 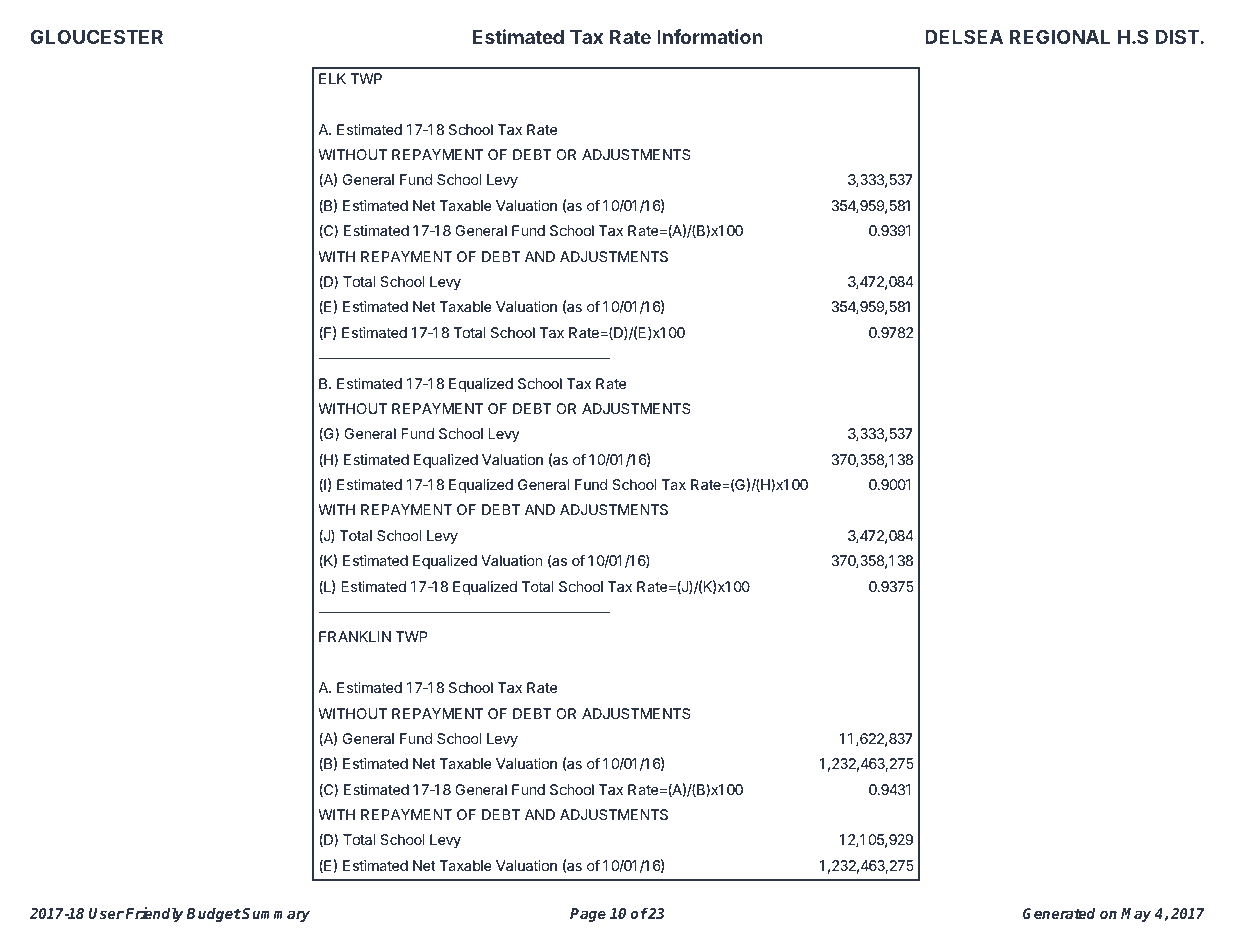 I want to click on Information, so click(x=710, y=36).
